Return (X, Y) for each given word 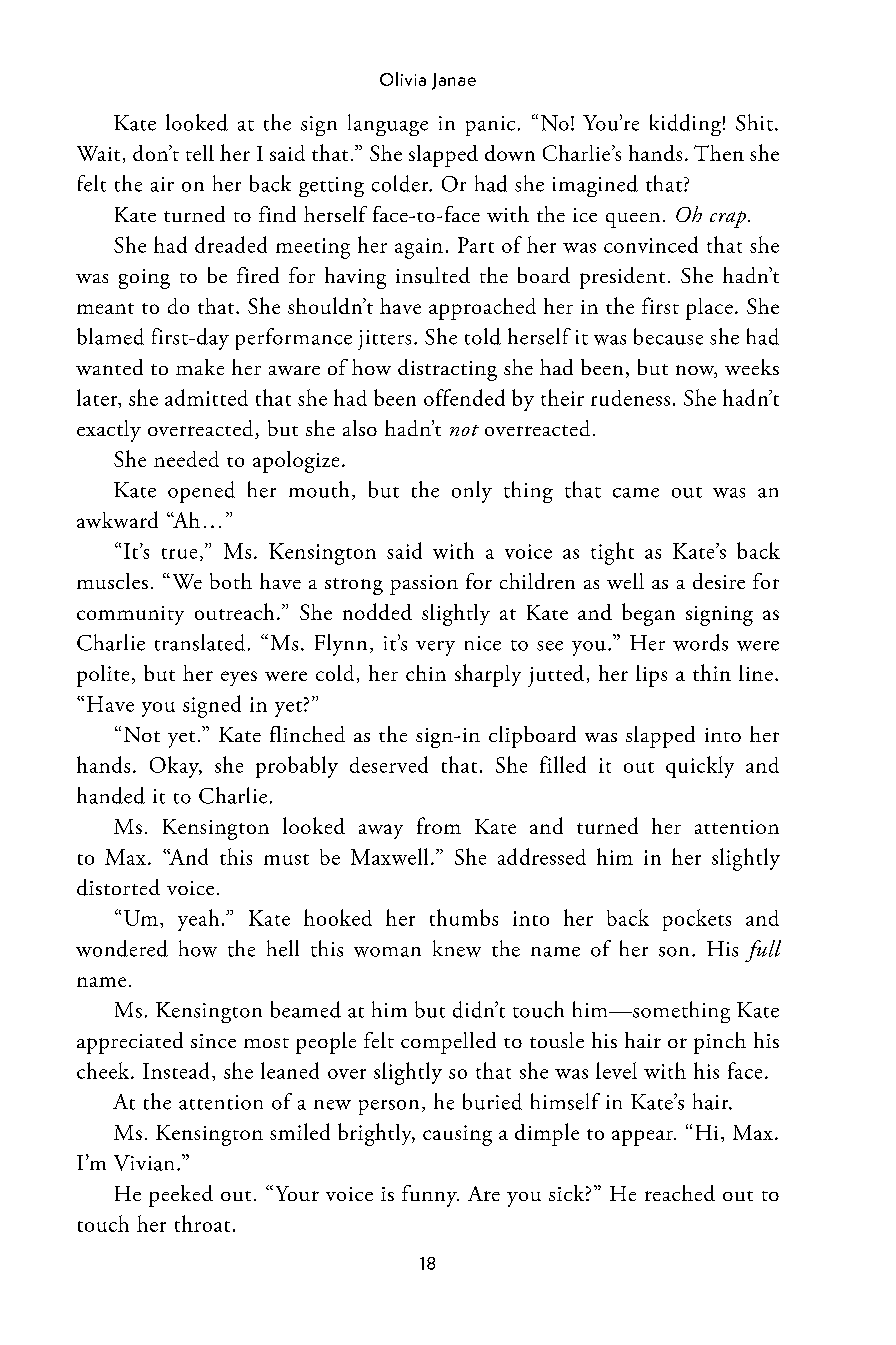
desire (719, 581)
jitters (384, 340)
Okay (176, 767)
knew (457, 948)
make (200, 367)
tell (200, 153)
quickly (700, 767)
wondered (122, 948)
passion (424, 585)
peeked (181, 1196)
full (763, 951)
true (179, 553)
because (668, 336)
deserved (389, 764)
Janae (454, 81)
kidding (685, 125)
